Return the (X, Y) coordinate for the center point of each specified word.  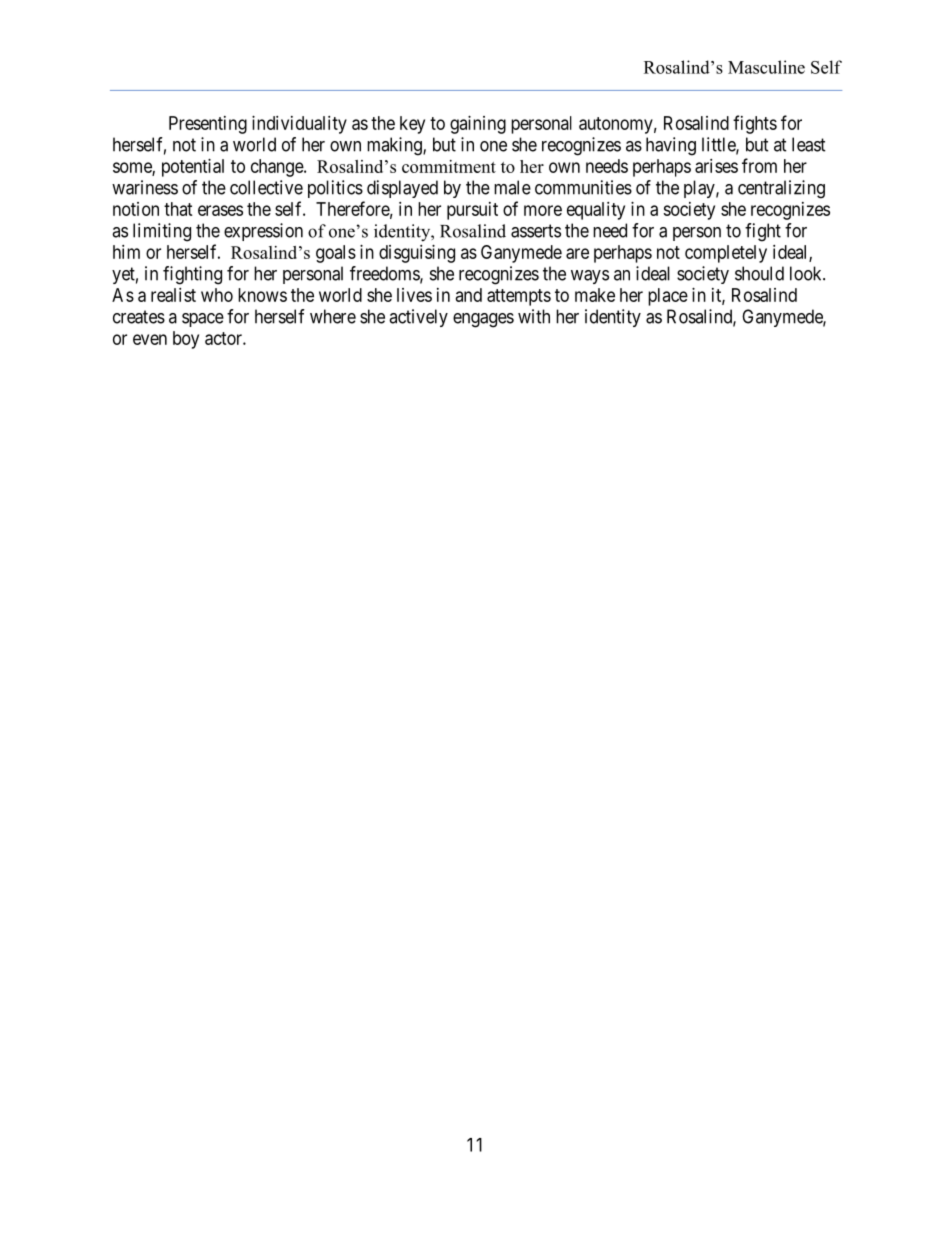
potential (193, 168)
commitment (449, 166)
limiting (162, 232)
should (759, 273)
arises (716, 166)
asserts (536, 231)
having (671, 146)
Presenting (208, 125)
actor (224, 338)
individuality (299, 125)
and (469, 295)
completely (726, 254)
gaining (478, 125)
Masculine (766, 67)
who (217, 295)
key (412, 125)
